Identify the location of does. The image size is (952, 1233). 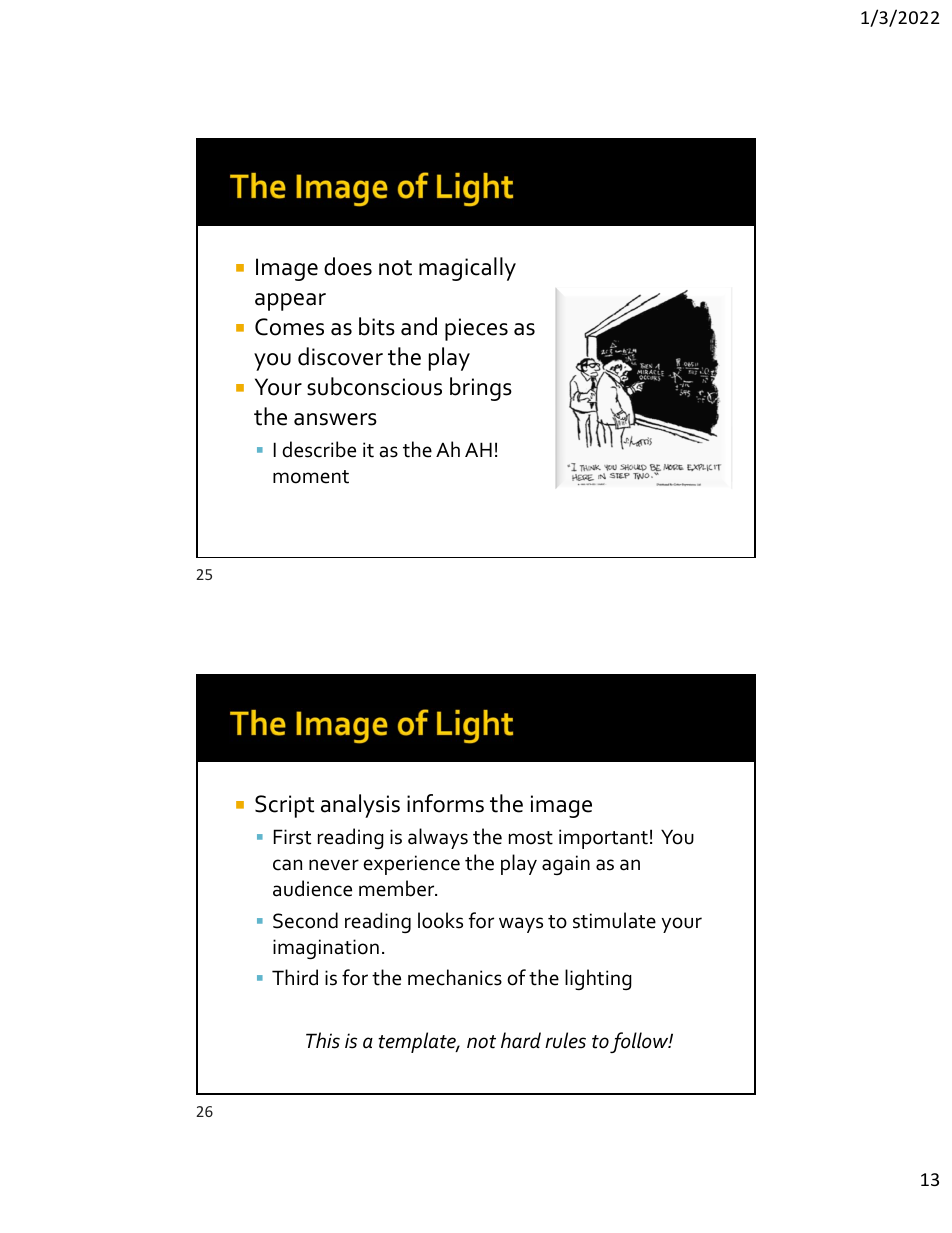
(348, 266).
